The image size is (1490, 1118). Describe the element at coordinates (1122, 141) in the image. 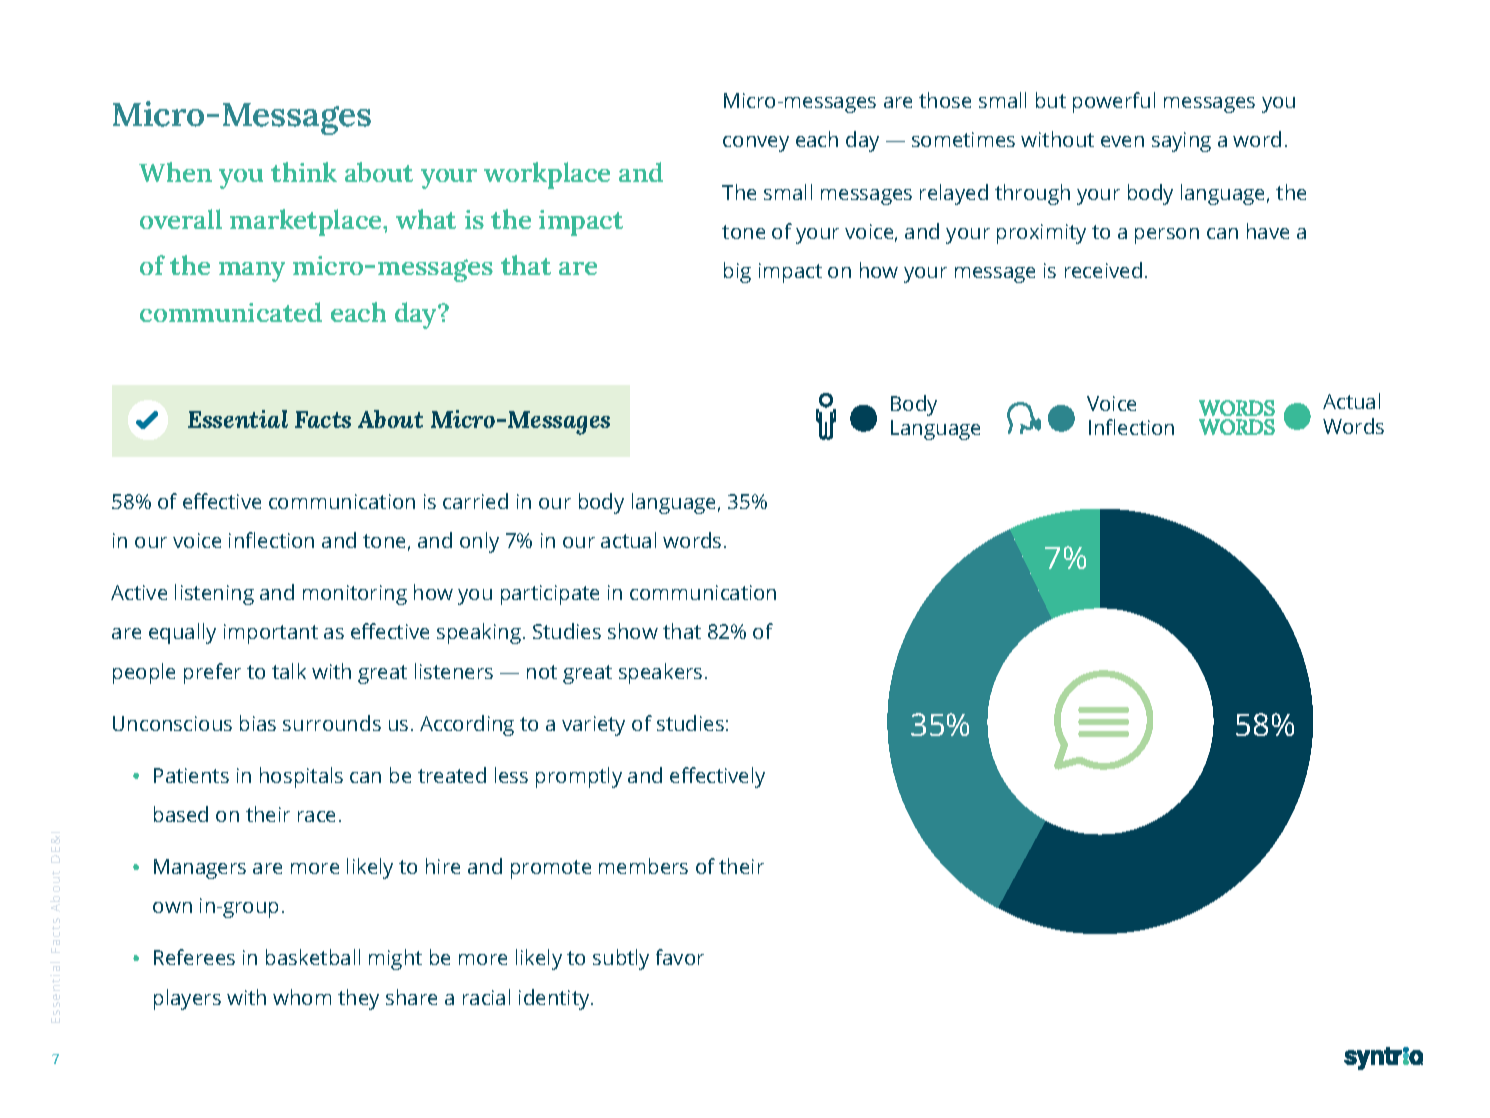

I see `even` at that location.
